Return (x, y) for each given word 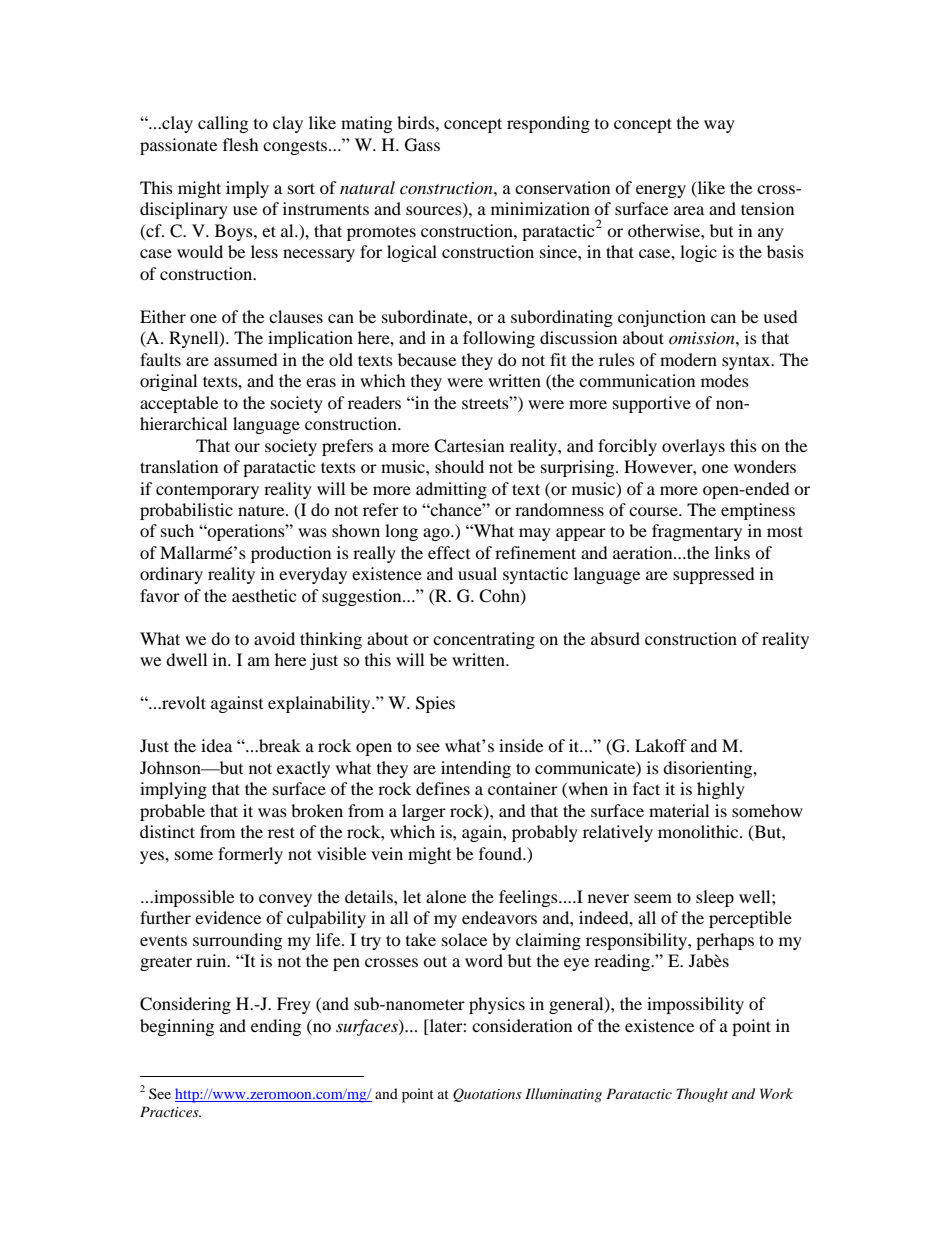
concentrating (484, 640)
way (719, 126)
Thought (702, 1095)
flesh (241, 144)
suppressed (714, 575)
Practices (170, 1111)
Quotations (487, 1095)
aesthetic (264, 595)
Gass (422, 145)
